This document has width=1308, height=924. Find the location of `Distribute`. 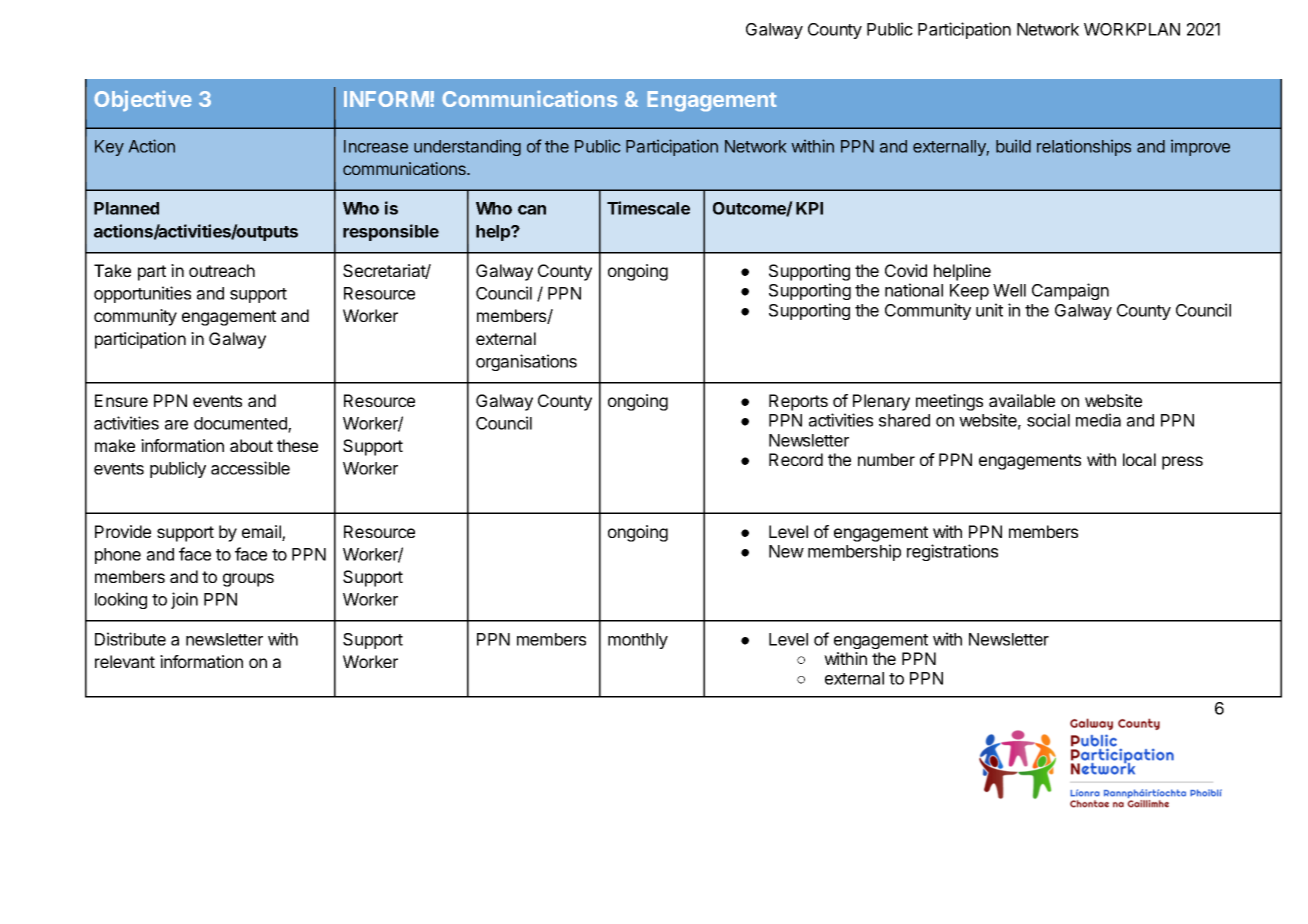

Distribute is located at coordinates (130, 639).
